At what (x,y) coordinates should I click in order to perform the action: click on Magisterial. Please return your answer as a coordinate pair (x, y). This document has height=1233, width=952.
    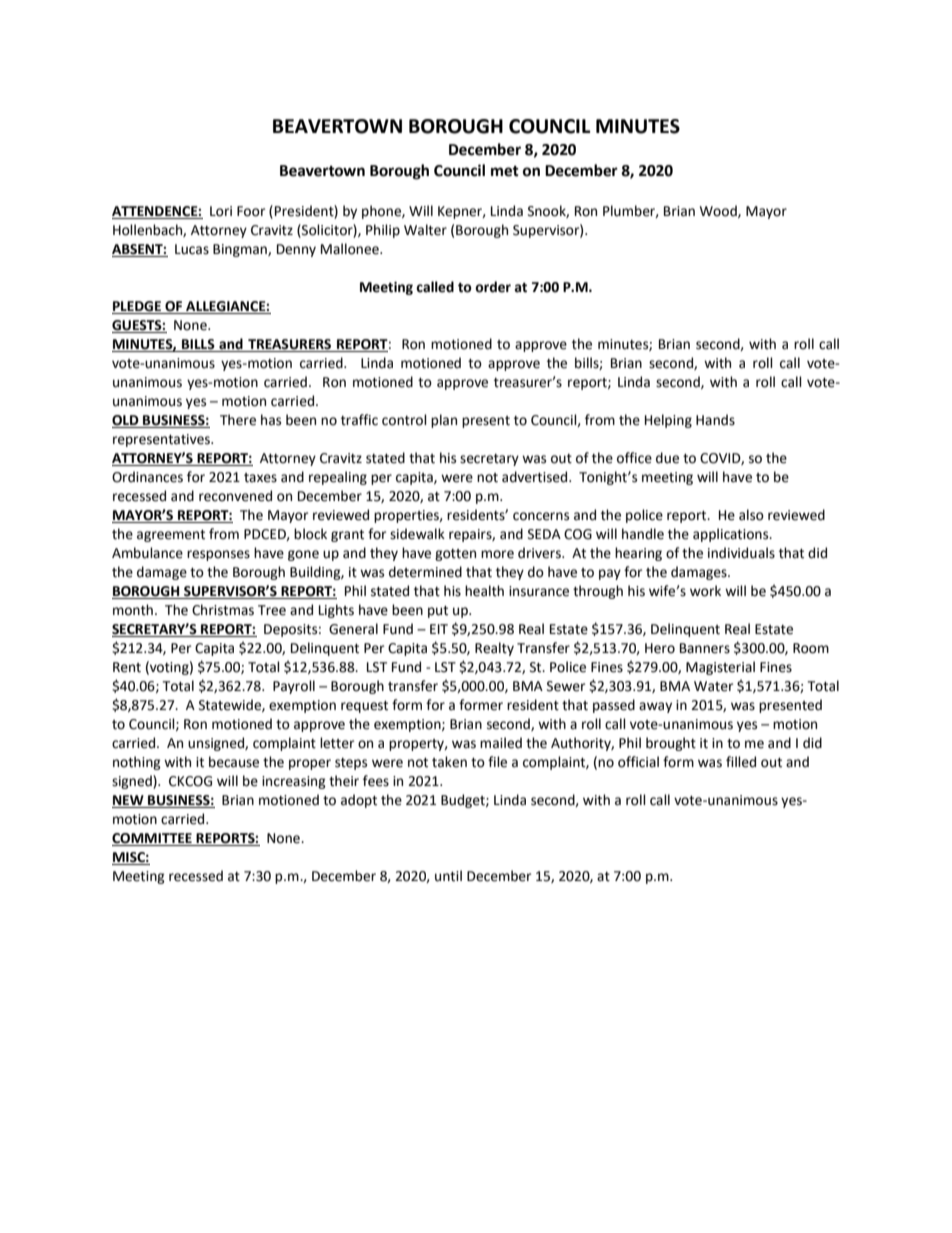
    Looking at the image, I should click on (720, 668).
